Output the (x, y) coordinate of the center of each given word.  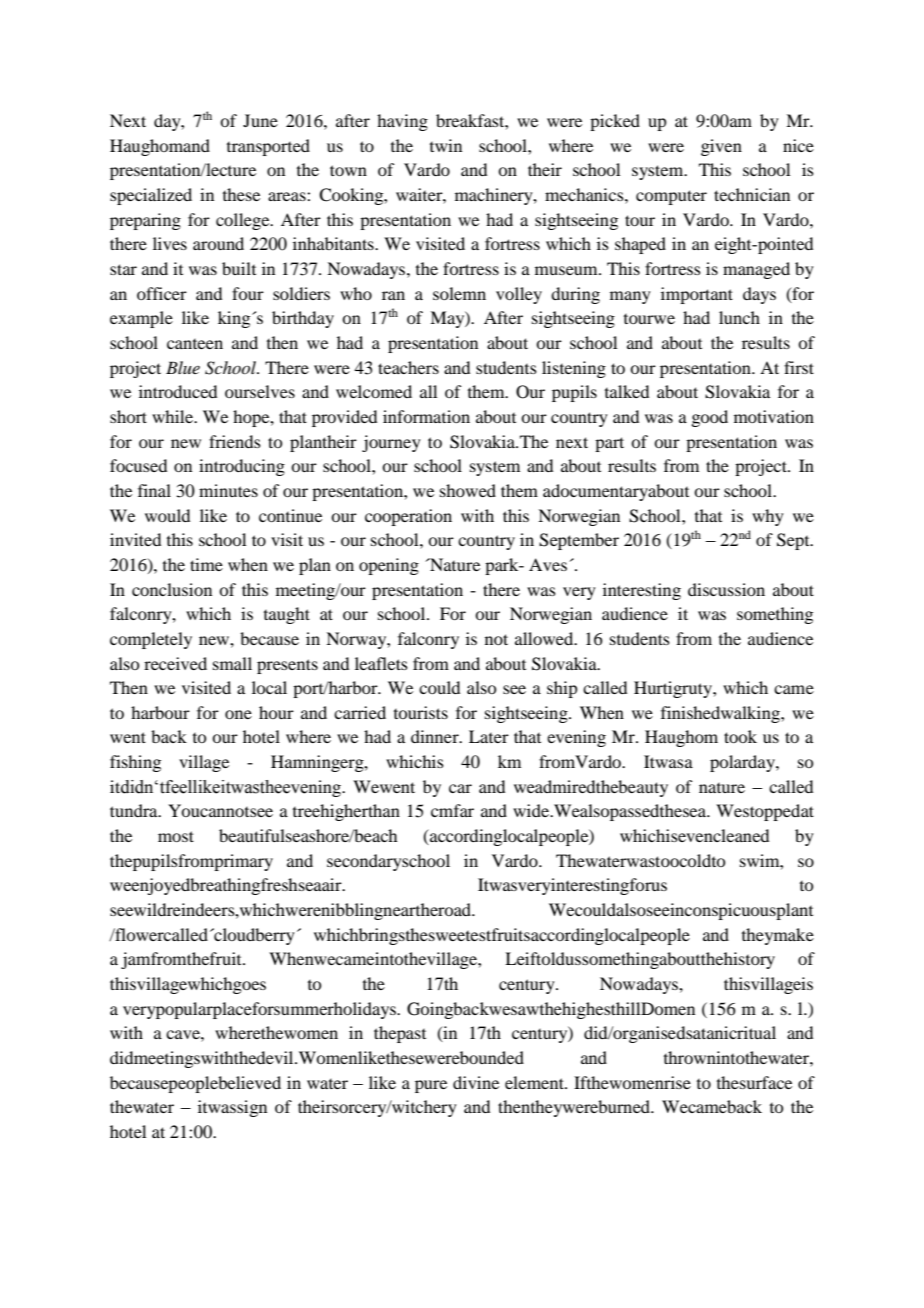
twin (446, 145)
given (721, 147)
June (260, 120)
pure (431, 1086)
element (535, 1082)
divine (476, 1082)
